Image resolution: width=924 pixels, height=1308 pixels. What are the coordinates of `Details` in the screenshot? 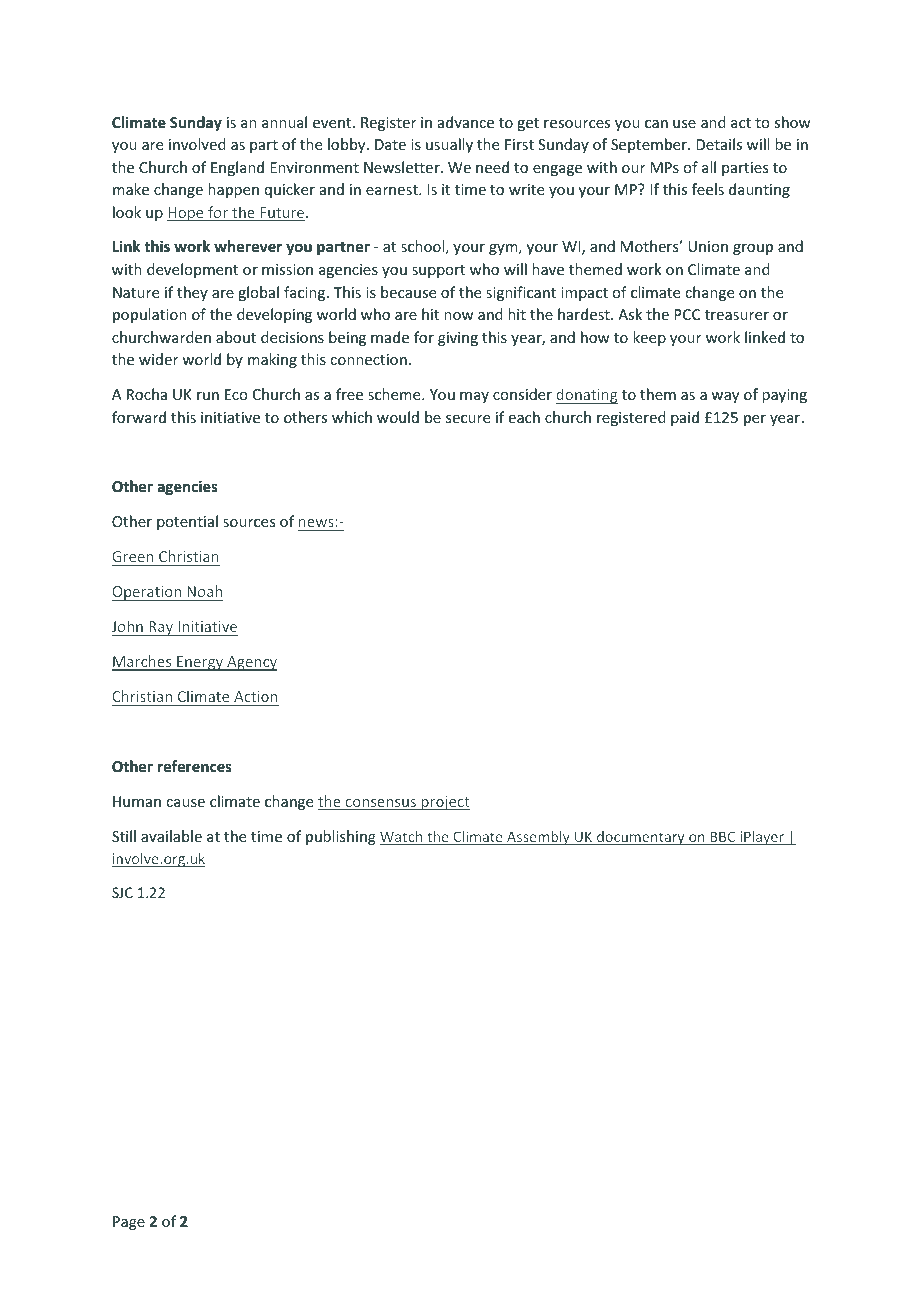 It's located at (719, 144).
